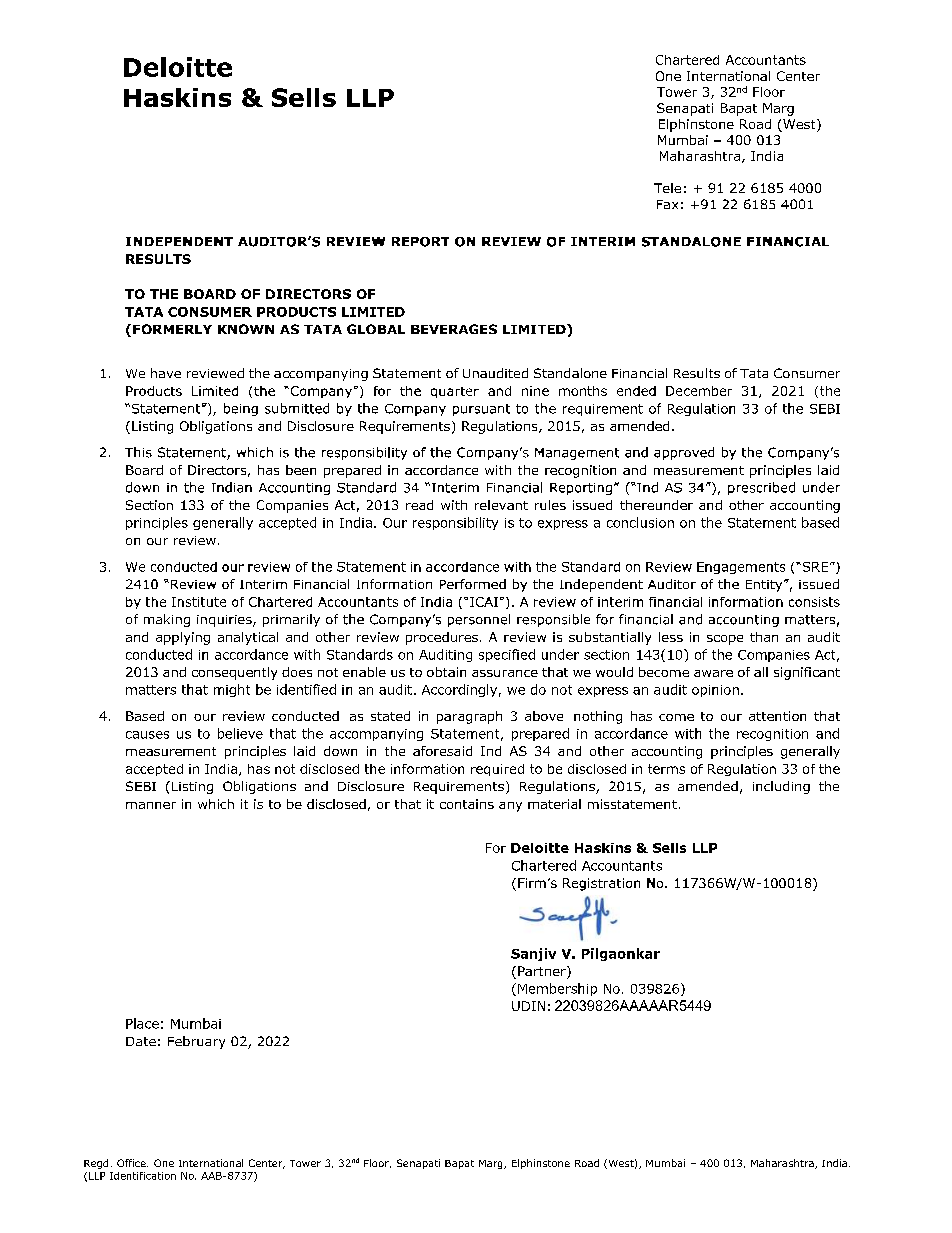  Describe the element at coordinates (666, 769) in the screenshot. I see `terms` at that location.
